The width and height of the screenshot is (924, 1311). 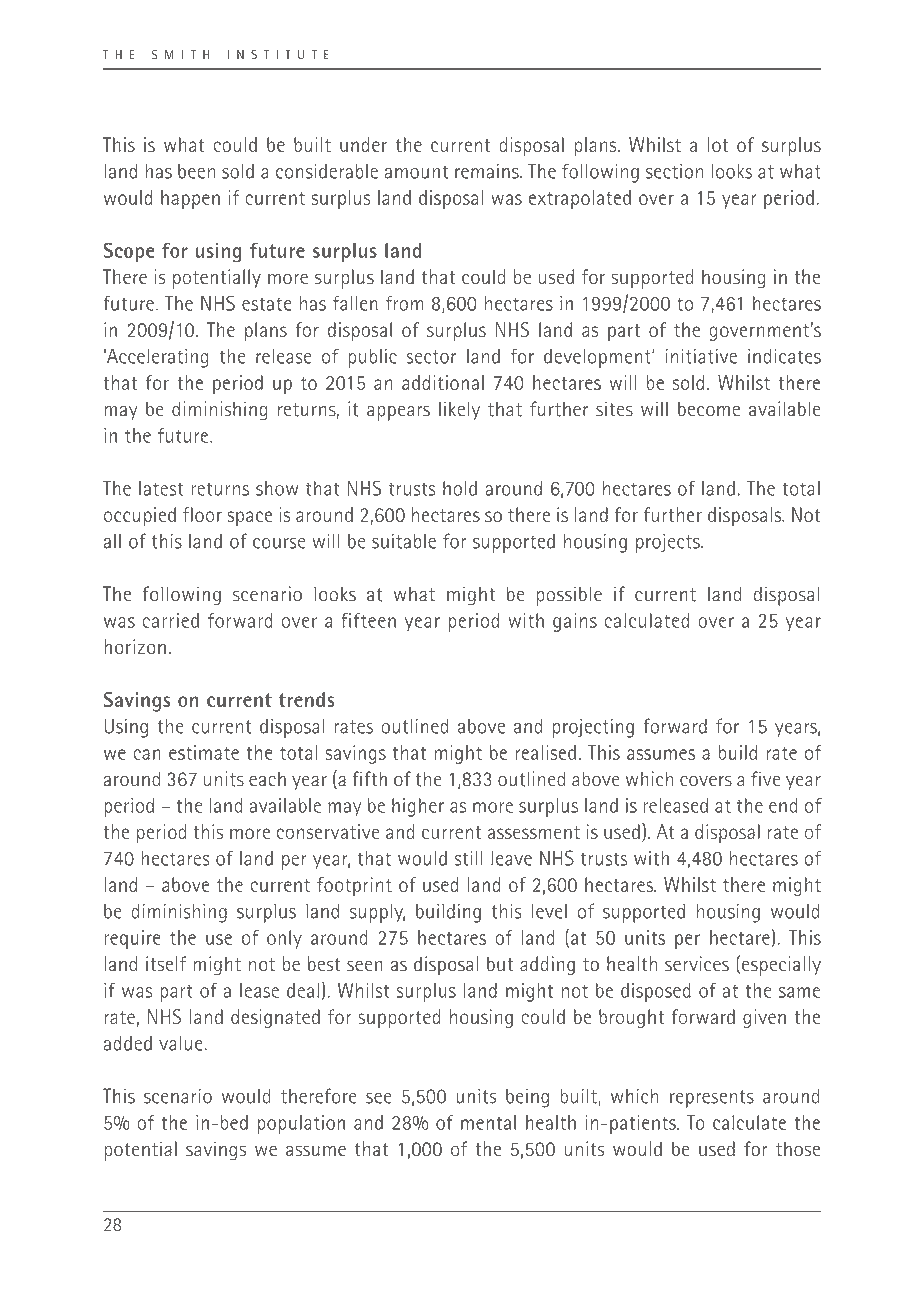 What do you see at coordinates (171, 620) in the screenshot?
I see `carried` at bounding box center [171, 620].
